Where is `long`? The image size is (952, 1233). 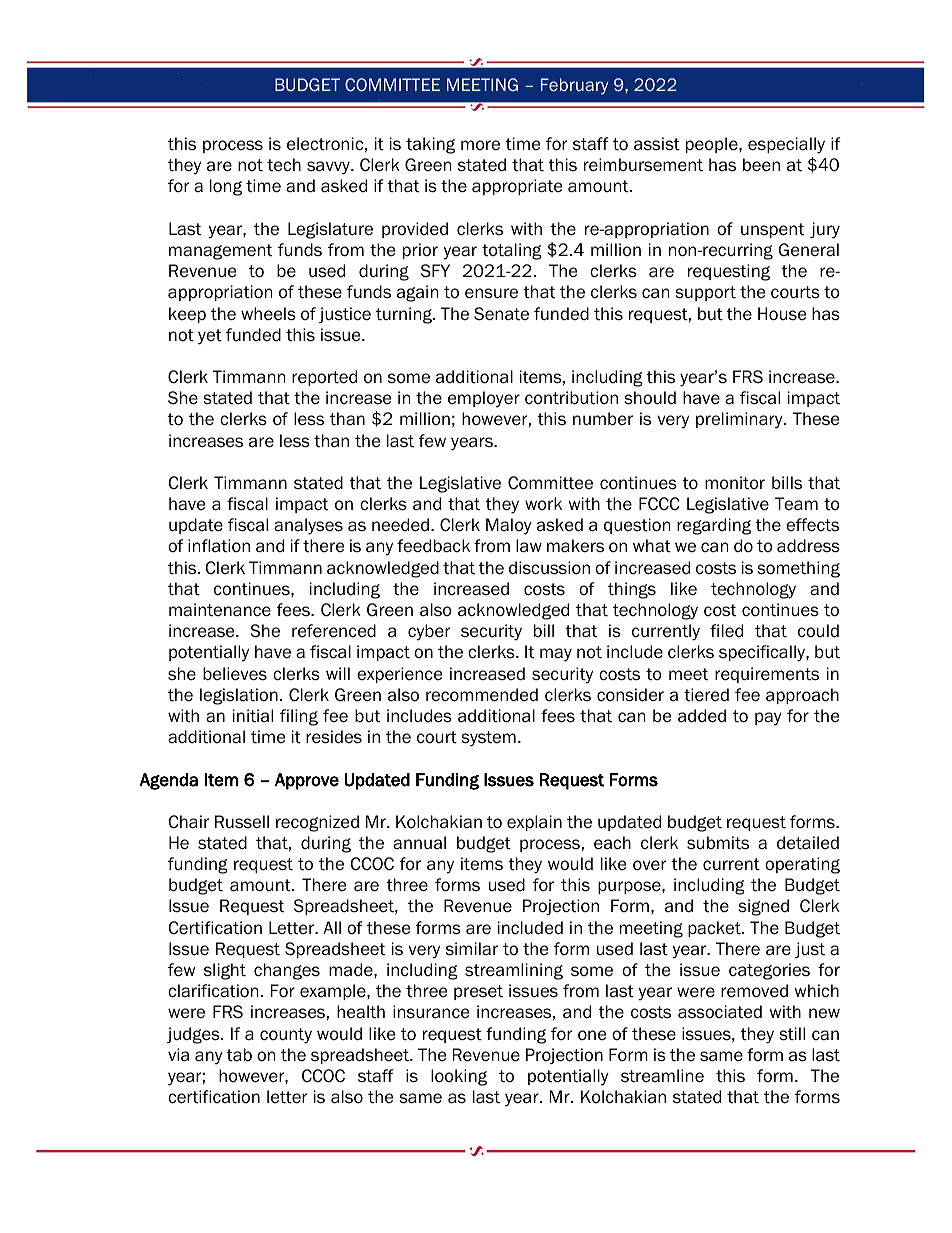 long is located at coordinates (226, 187).
